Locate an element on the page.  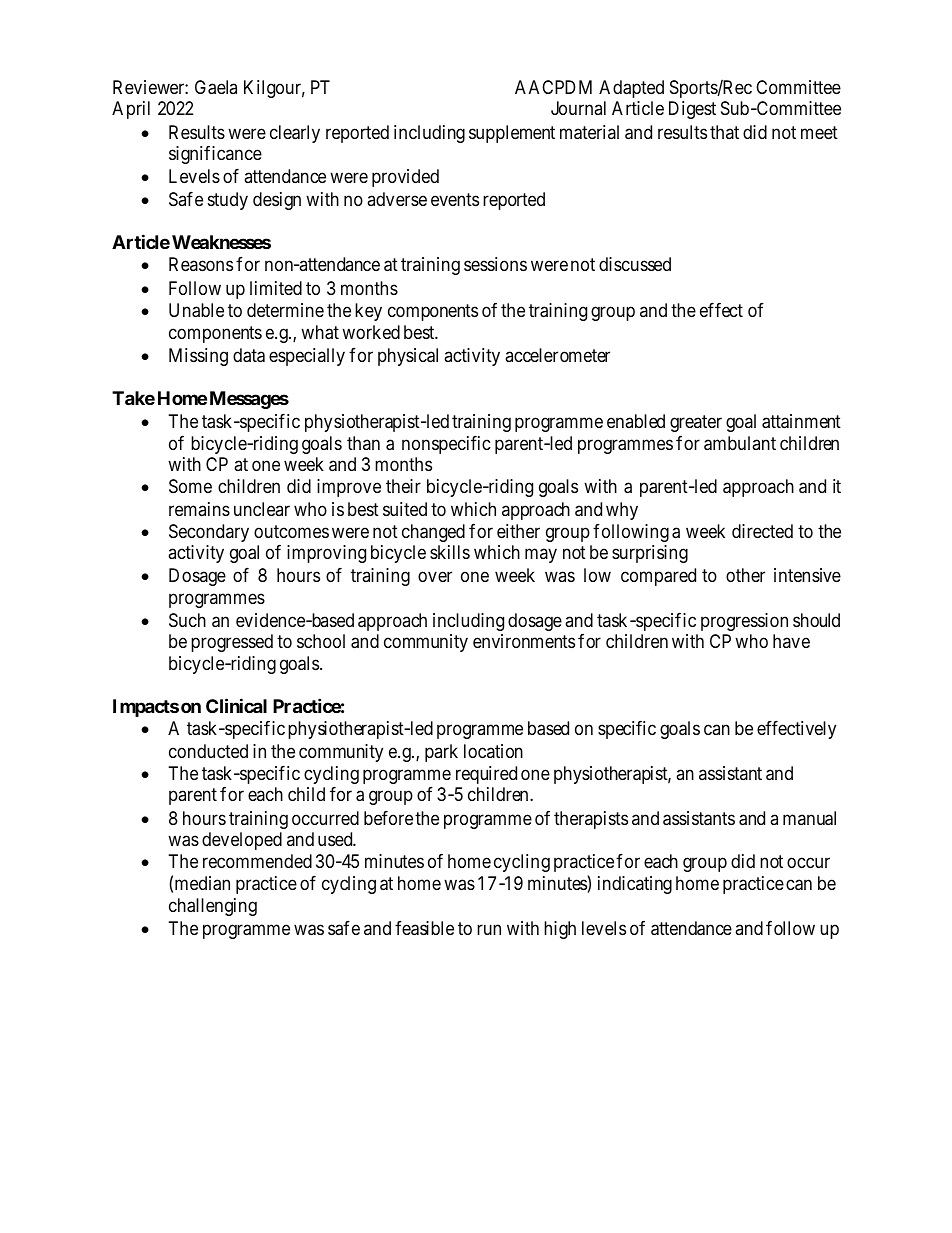
supplement is located at coordinates (512, 134).
